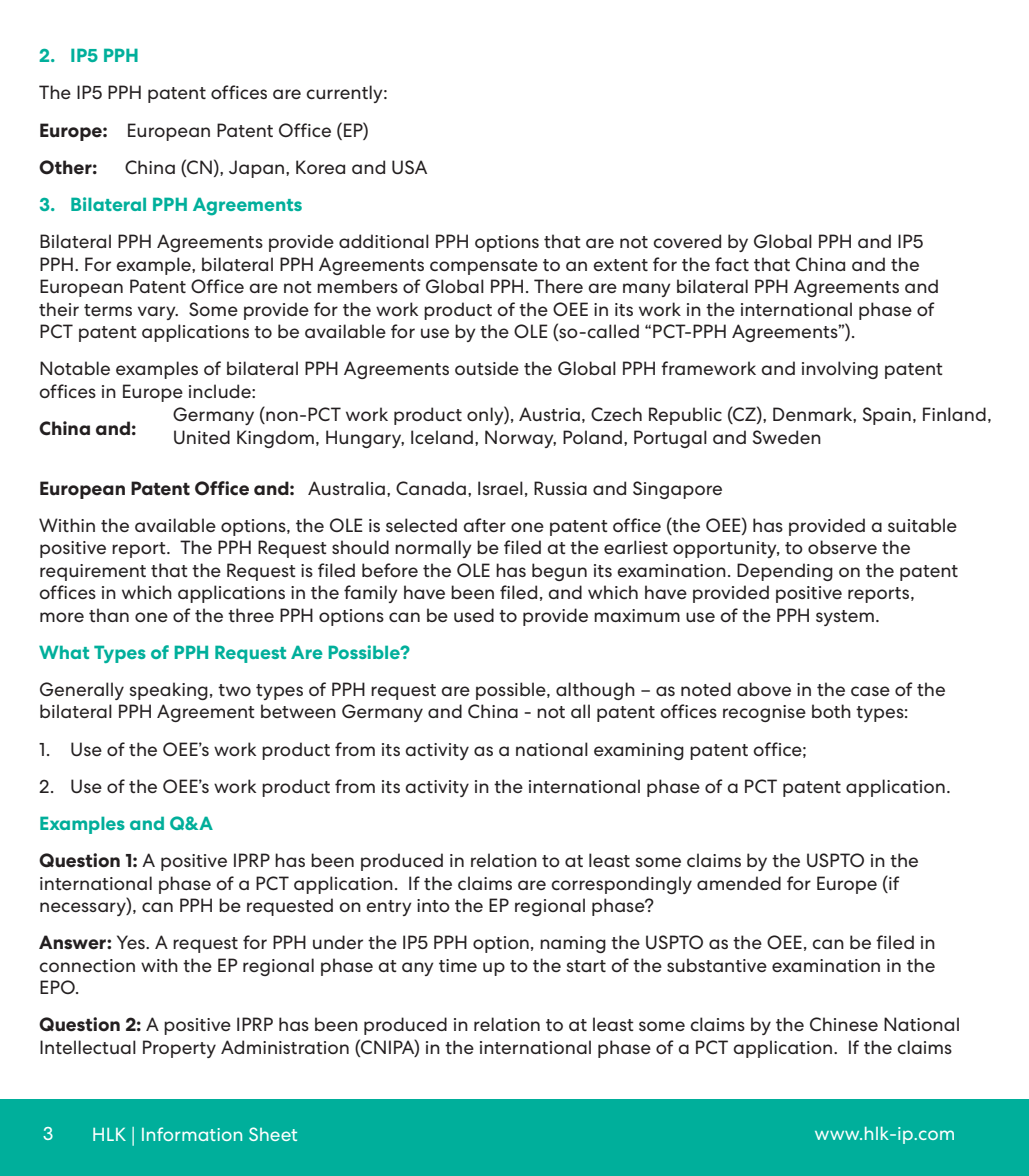 The height and width of the screenshot is (1176, 1029). What do you see at coordinates (842, 547) in the screenshot?
I see `observe` at bounding box center [842, 547].
